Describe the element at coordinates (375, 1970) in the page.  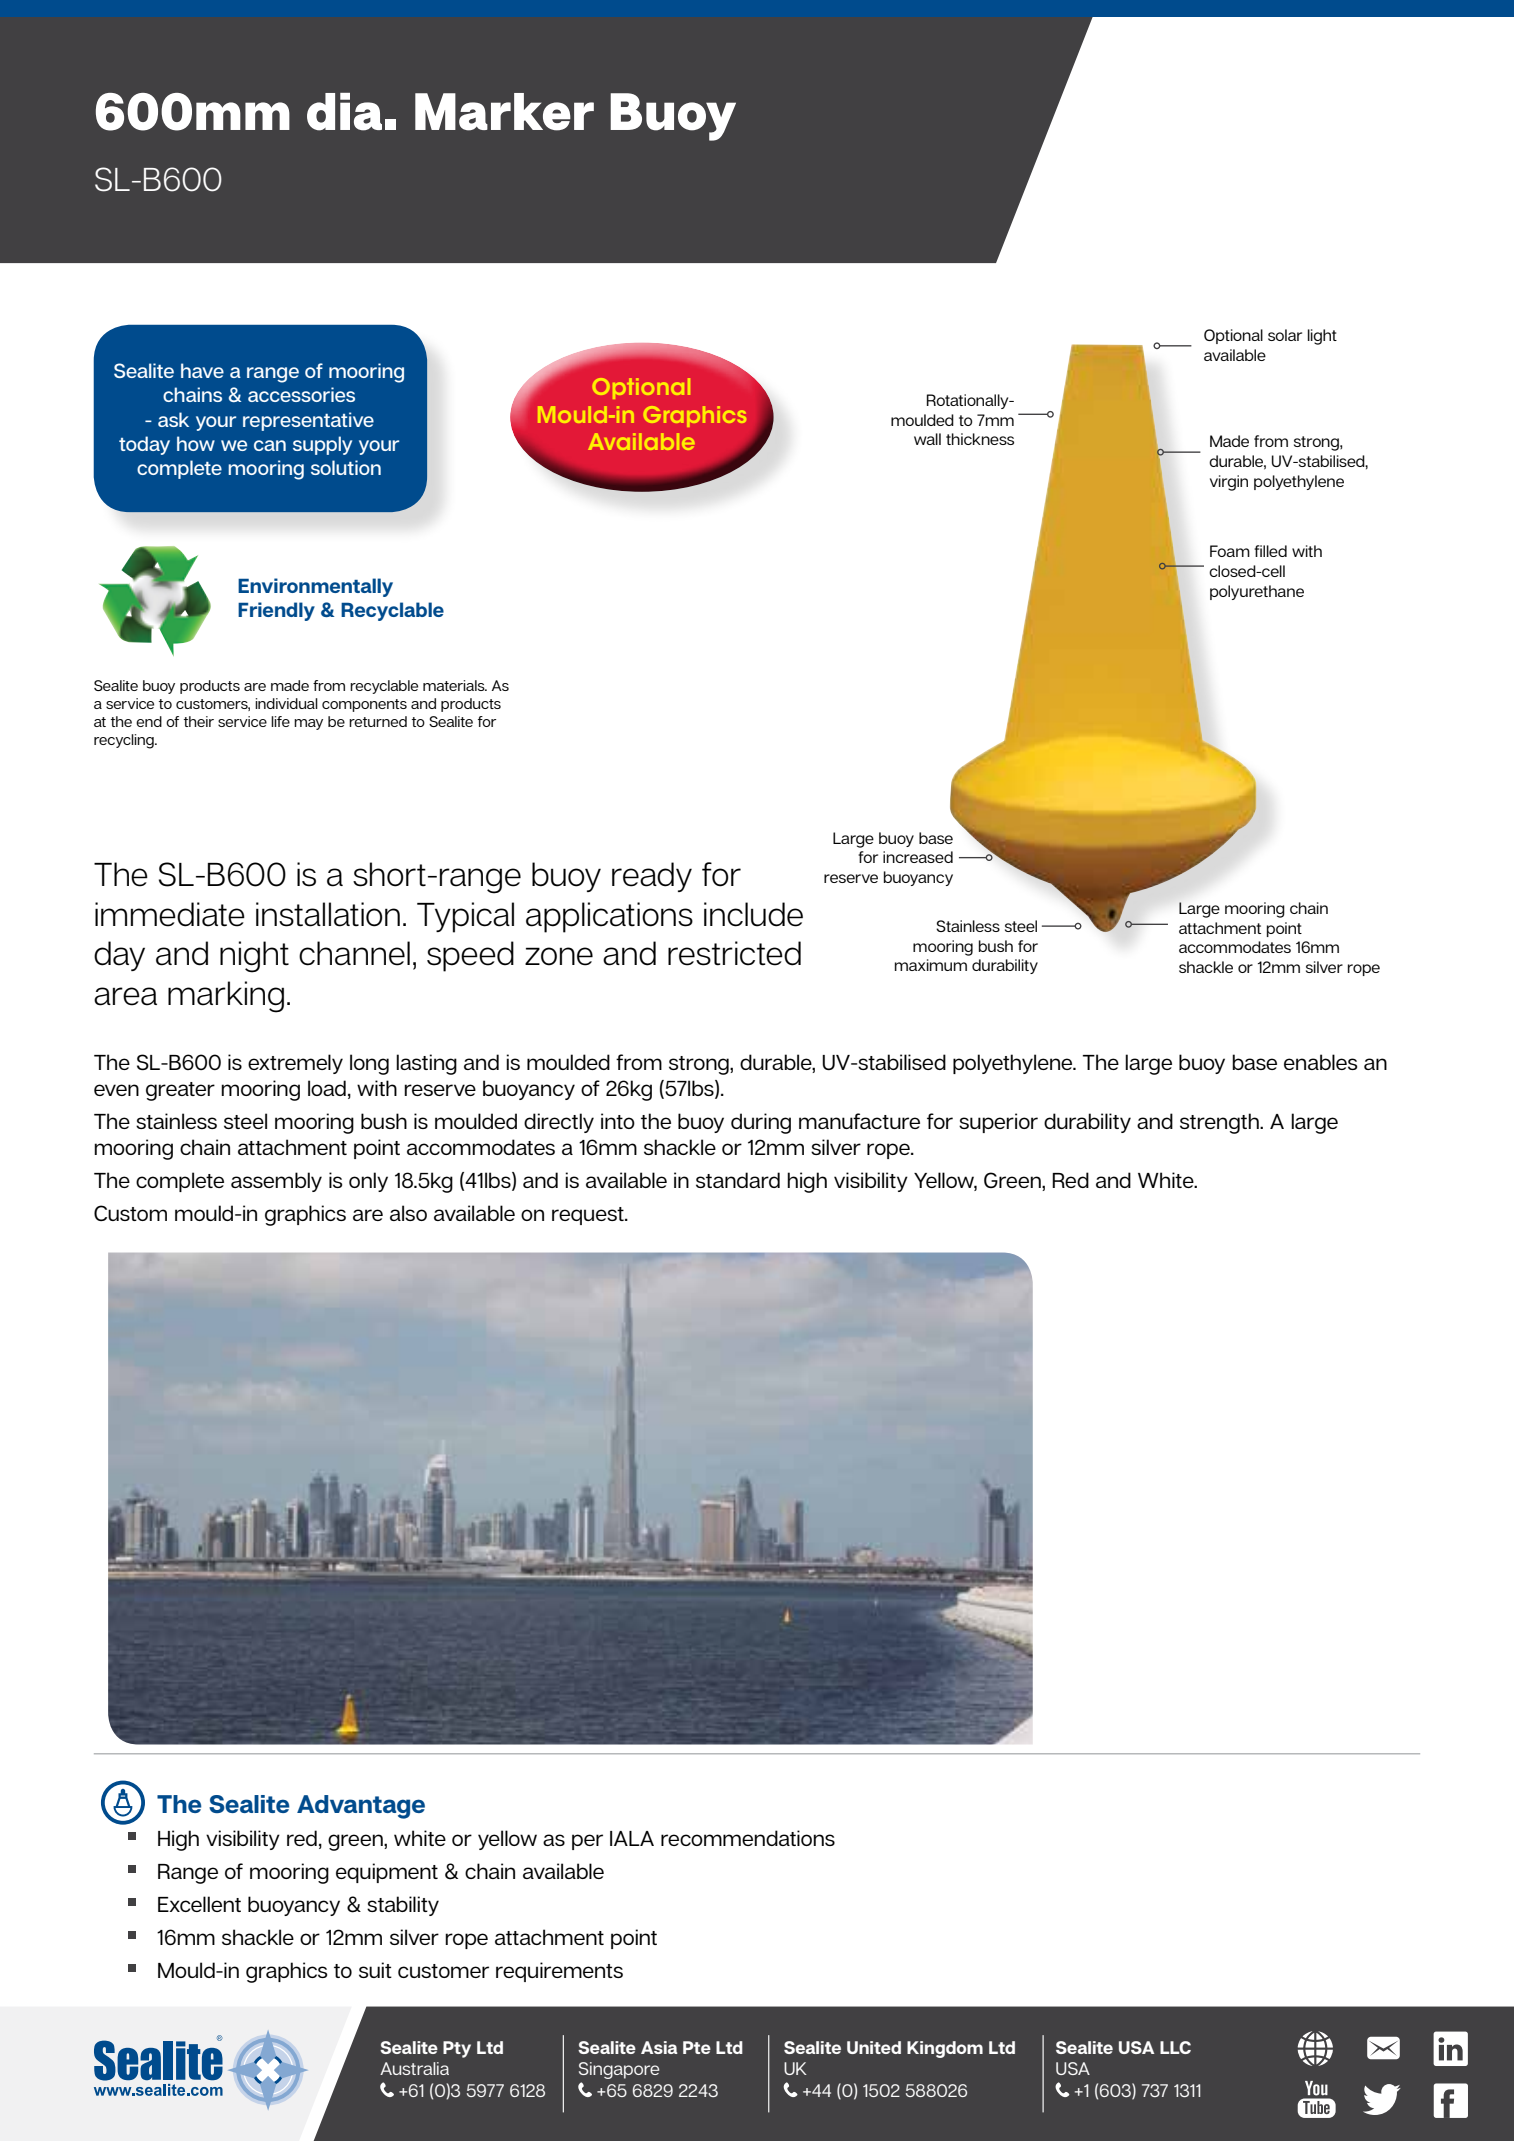
I see `suit` at that location.
